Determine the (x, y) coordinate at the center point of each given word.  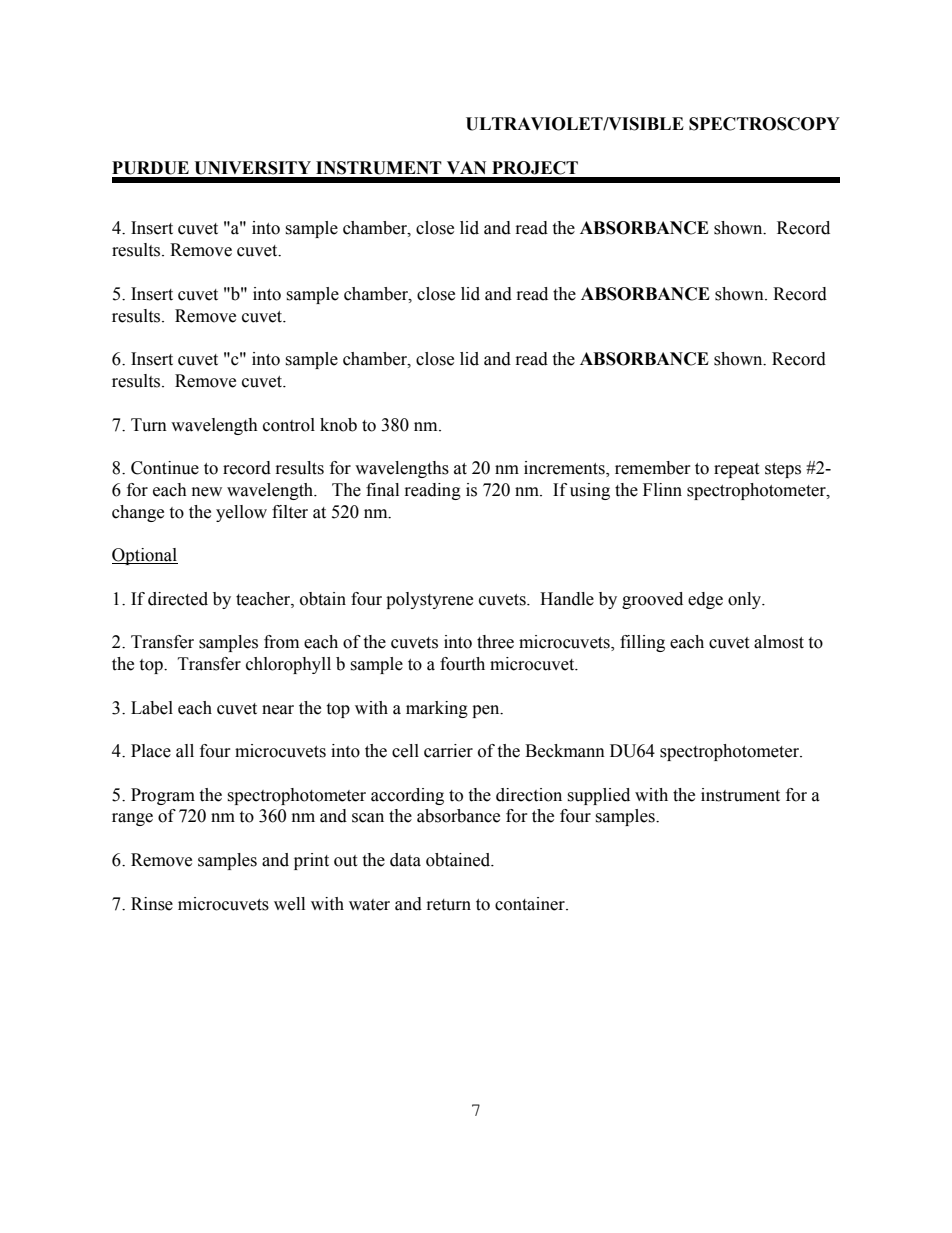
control (289, 425)
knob (338, 425)
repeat (736, 470)
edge (705, 600)
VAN (466, 167)
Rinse (152, 904)
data (405, 860)
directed (178, 599)
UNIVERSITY (252, 168)
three (495, 642)
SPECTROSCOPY (764, 124)
